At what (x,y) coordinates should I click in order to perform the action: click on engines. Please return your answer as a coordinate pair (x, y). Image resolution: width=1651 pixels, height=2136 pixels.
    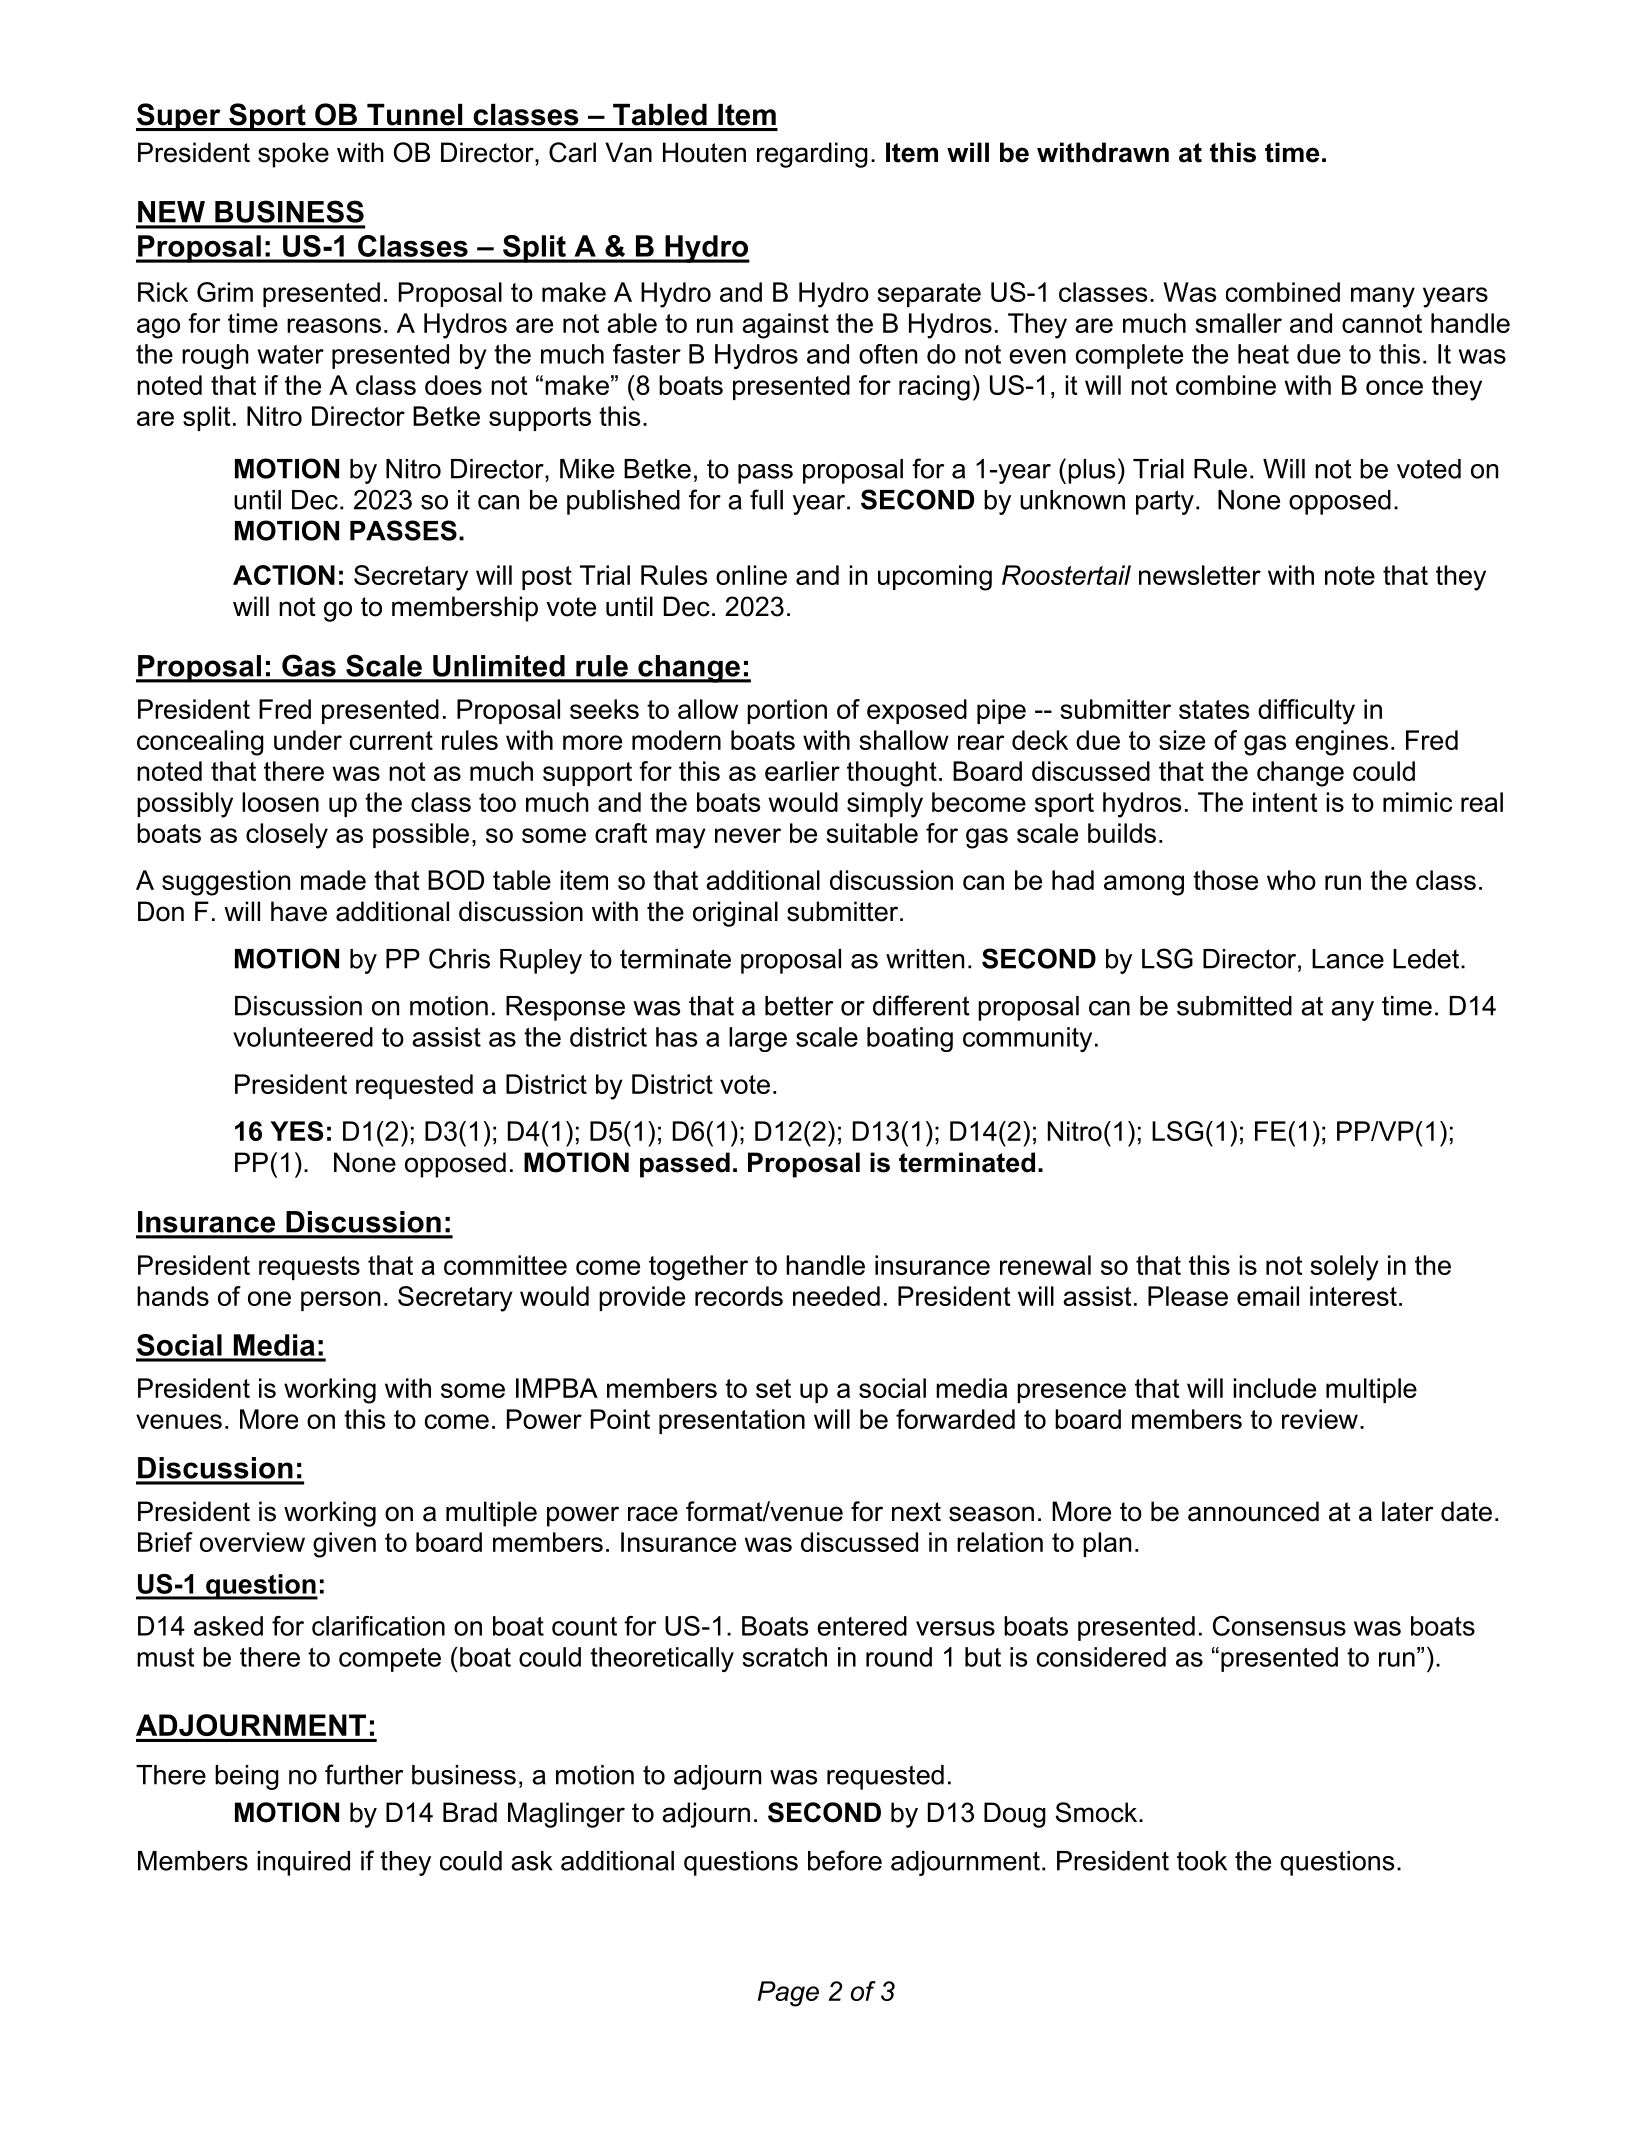
    Looking at the image, I should click on (1341, 743).
